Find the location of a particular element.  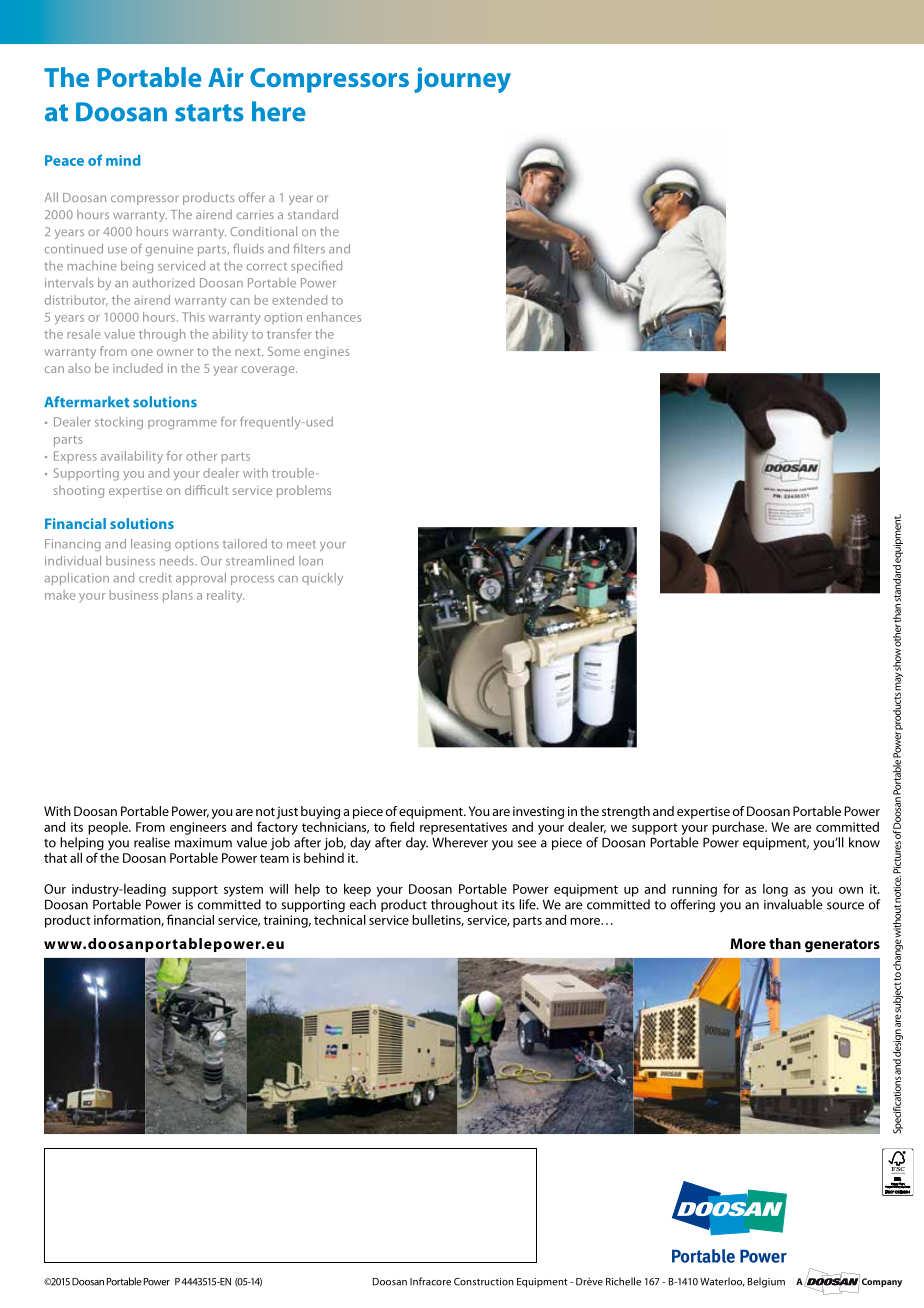

difficult is located at coordinates (206, 490).
